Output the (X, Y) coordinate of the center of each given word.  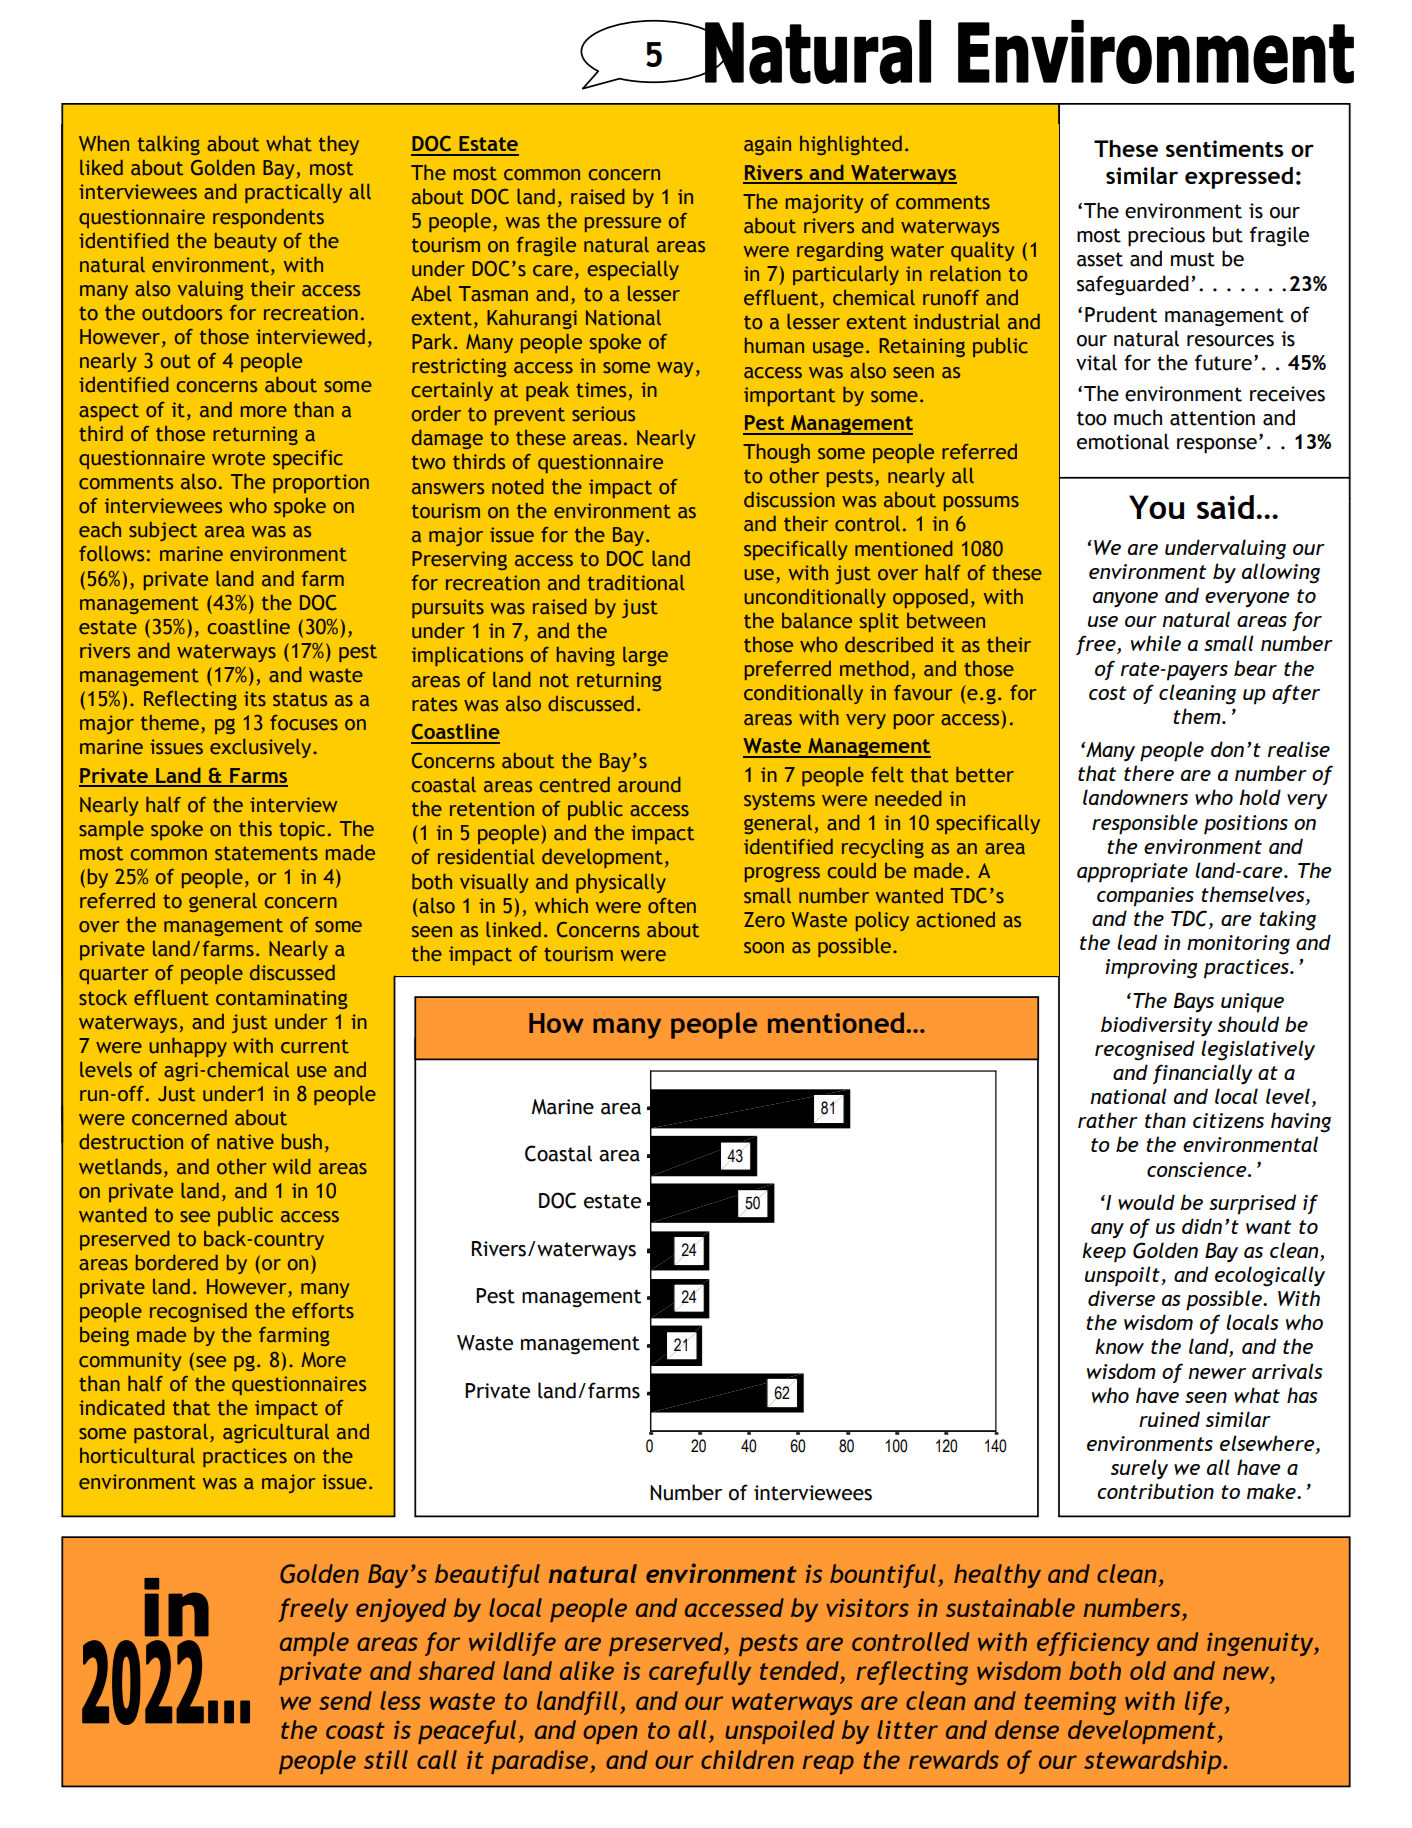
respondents (268, 218)
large (645, 656)
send (345, 1700)
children (747, 1759)
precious (1166, 237)
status (300, 699)
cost (1107, 693)
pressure (623, 224)
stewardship (1154, 1762)
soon (764, 948)
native (245, 1142)
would (1146, 1202)
